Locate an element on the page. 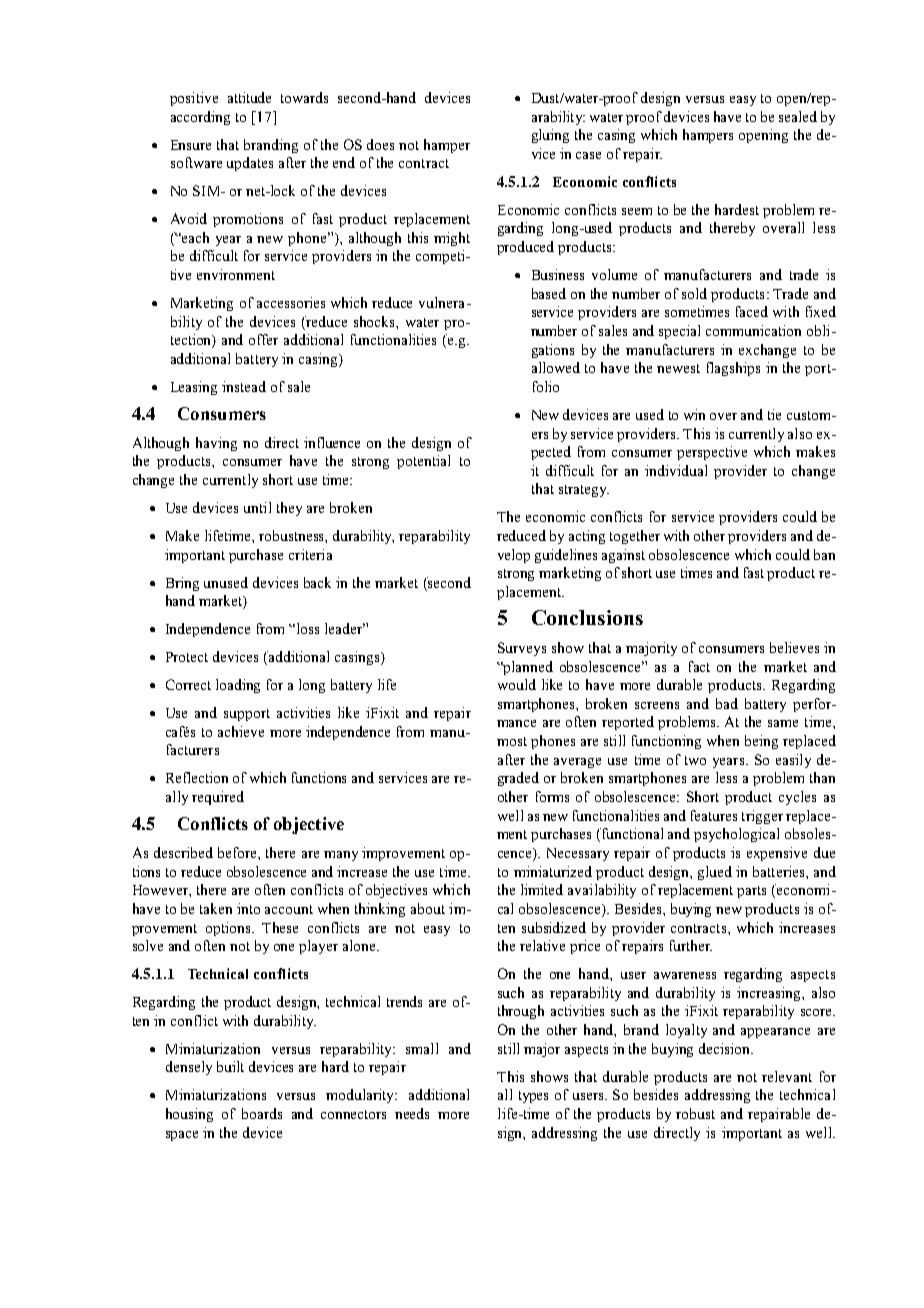  types is located at coordinates (533, 1097).
